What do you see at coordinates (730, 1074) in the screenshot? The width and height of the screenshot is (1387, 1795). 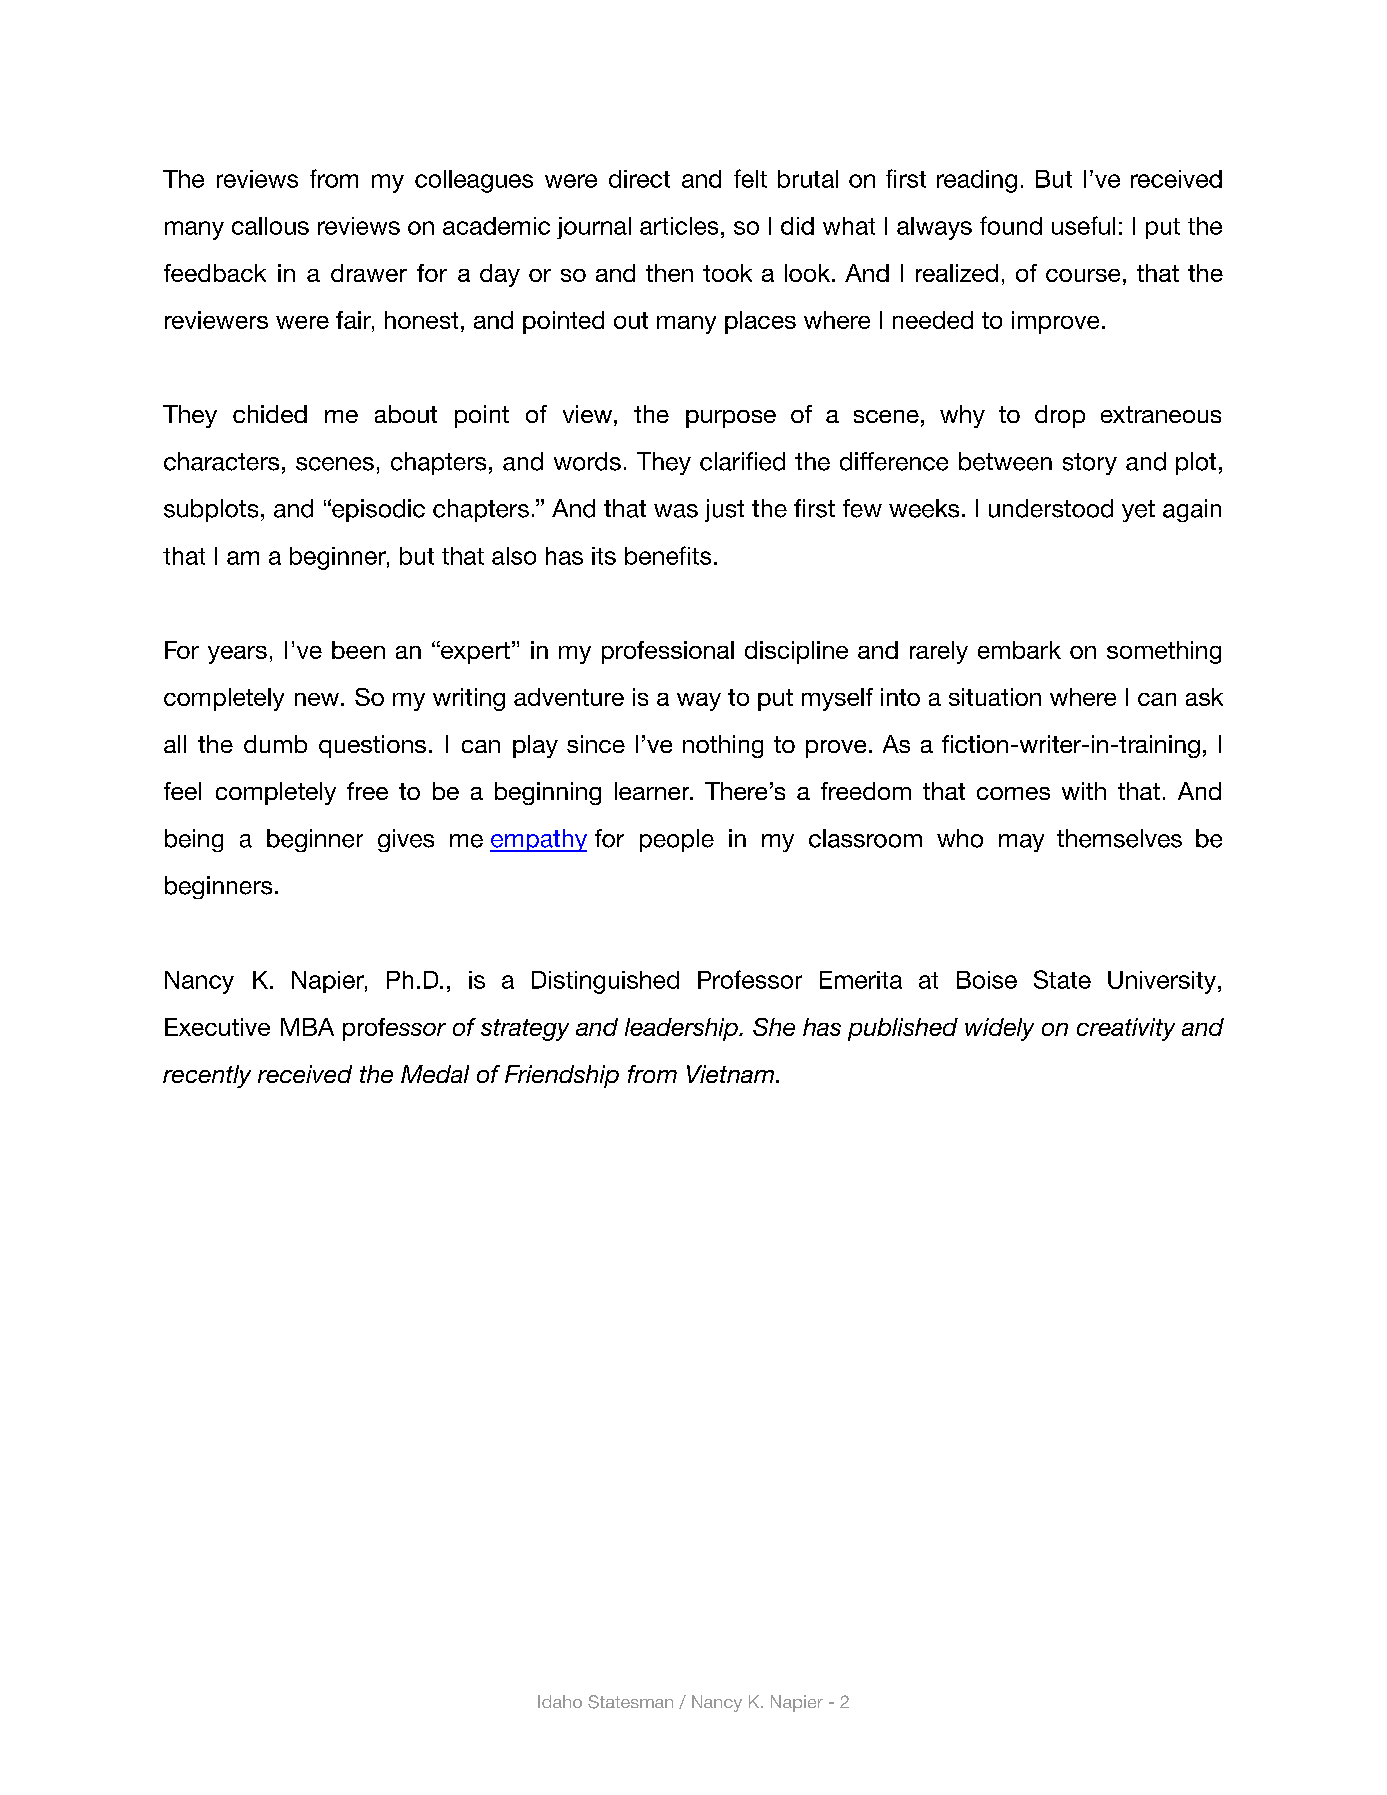 I see `Vietnam` at bounding box center [730, 1074].
